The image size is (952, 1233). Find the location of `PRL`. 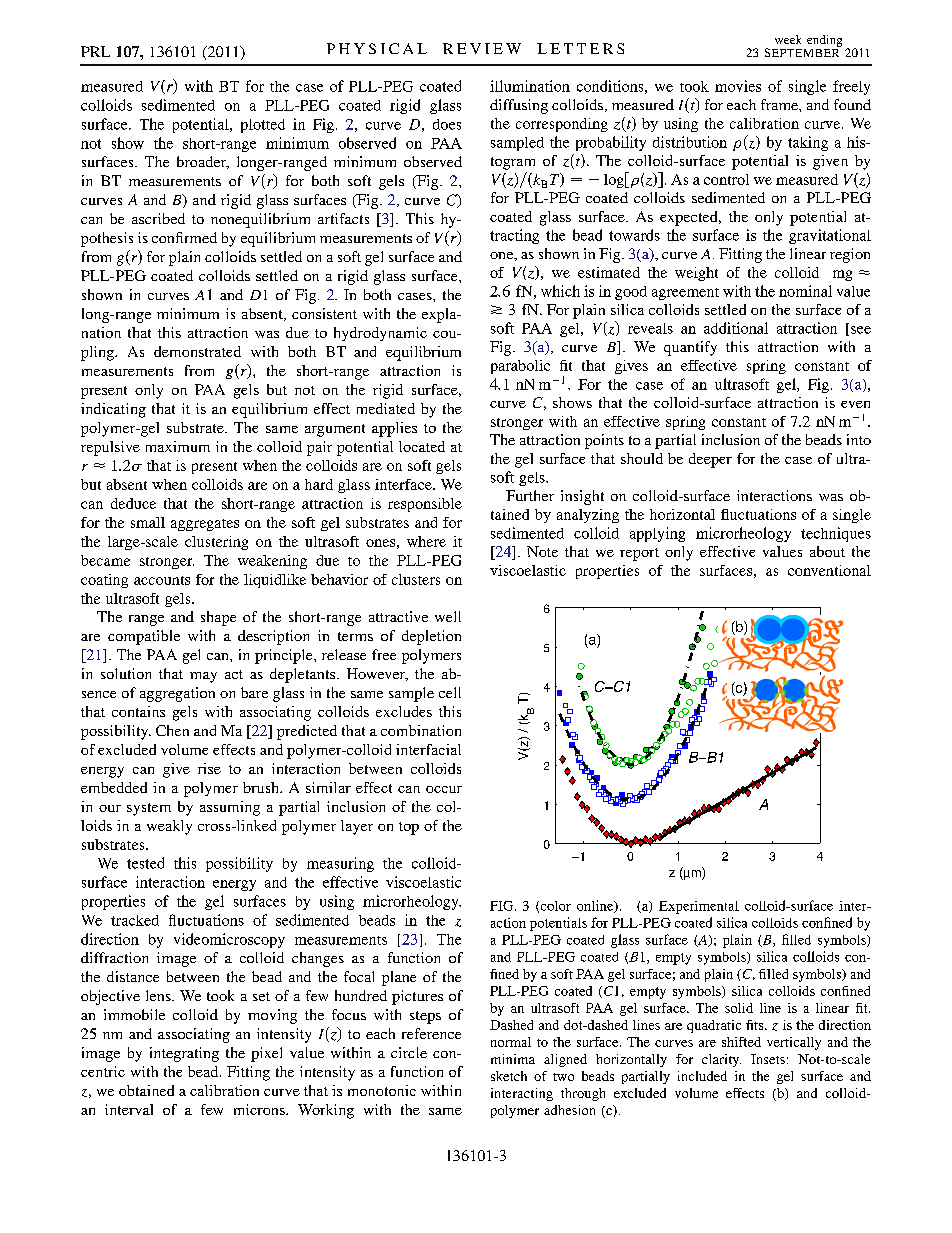

PRL is located at coordinates (95, 51).
